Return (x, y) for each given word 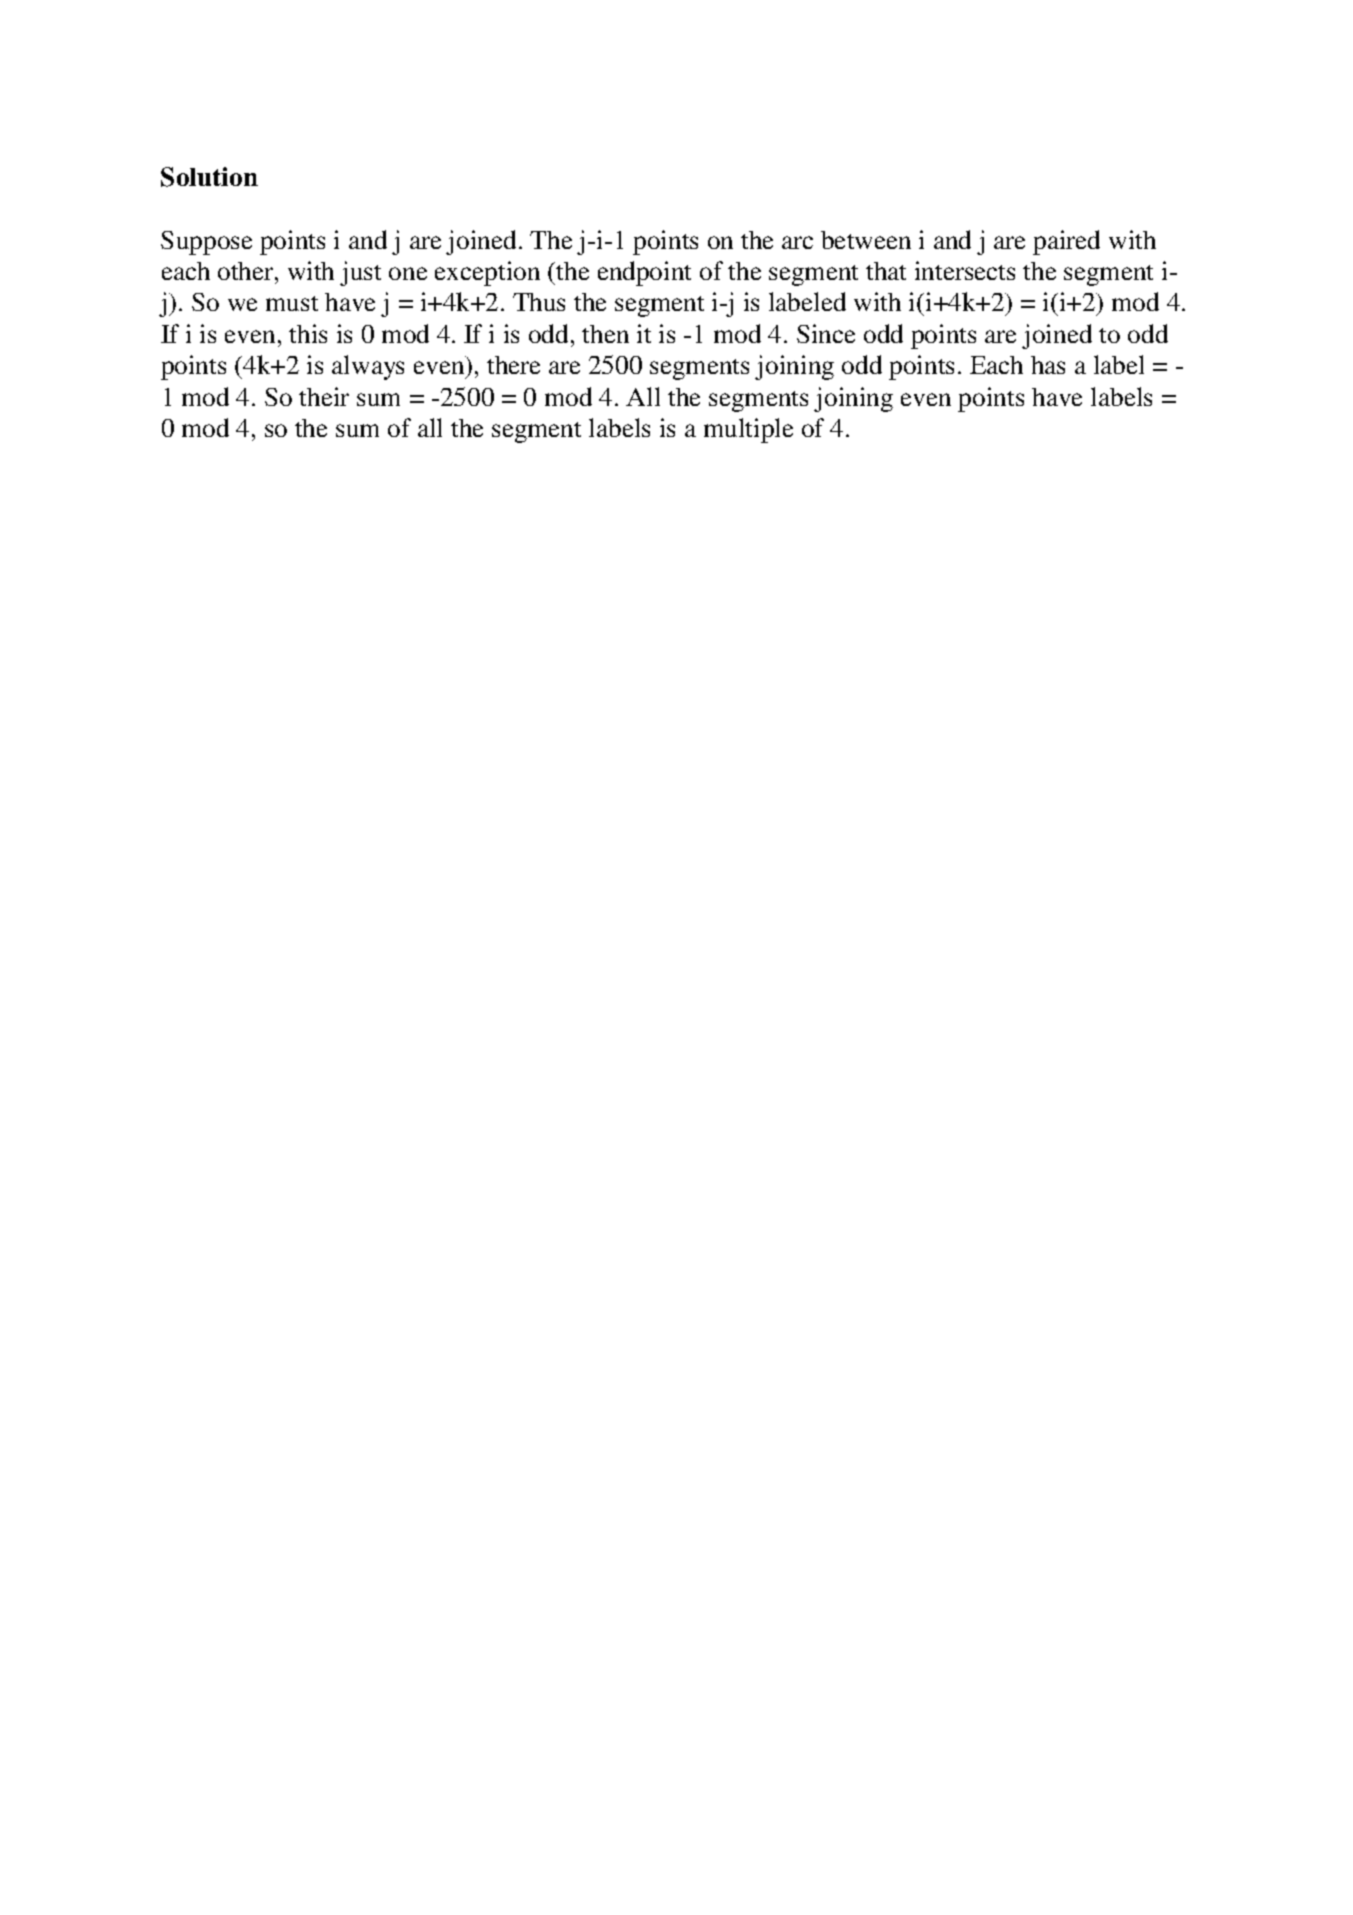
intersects (965, 270)
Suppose (206, 243)
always (368, 367)
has (1048, 365)
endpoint (644, 273)
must (292, 303)
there (513, 365)
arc (797, 242)
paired (1066, 242)
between (866, 240)
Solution (209, 177)
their (324, 396)
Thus (539, 302)
